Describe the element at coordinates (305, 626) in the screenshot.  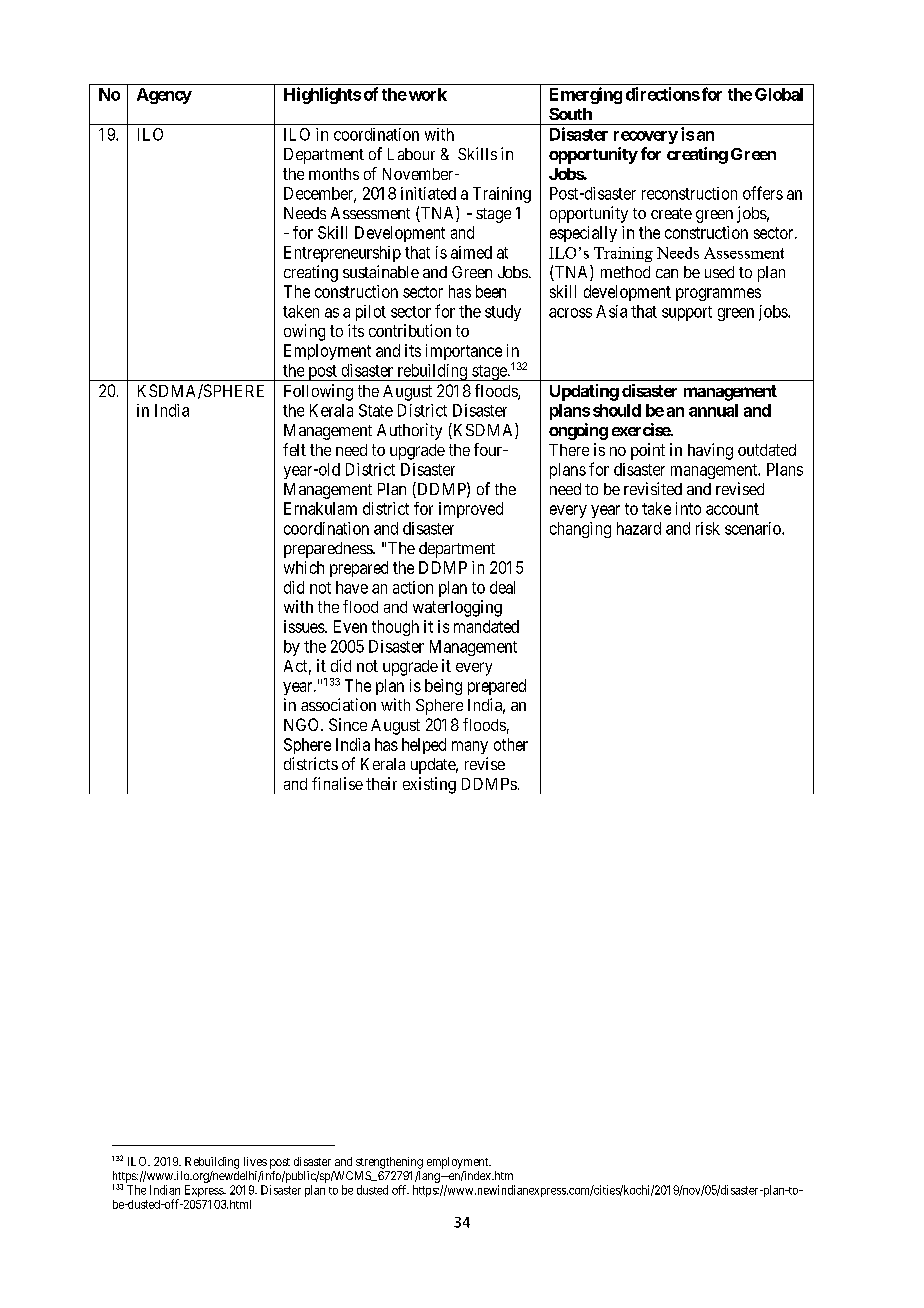
I see `issues` at that location.
